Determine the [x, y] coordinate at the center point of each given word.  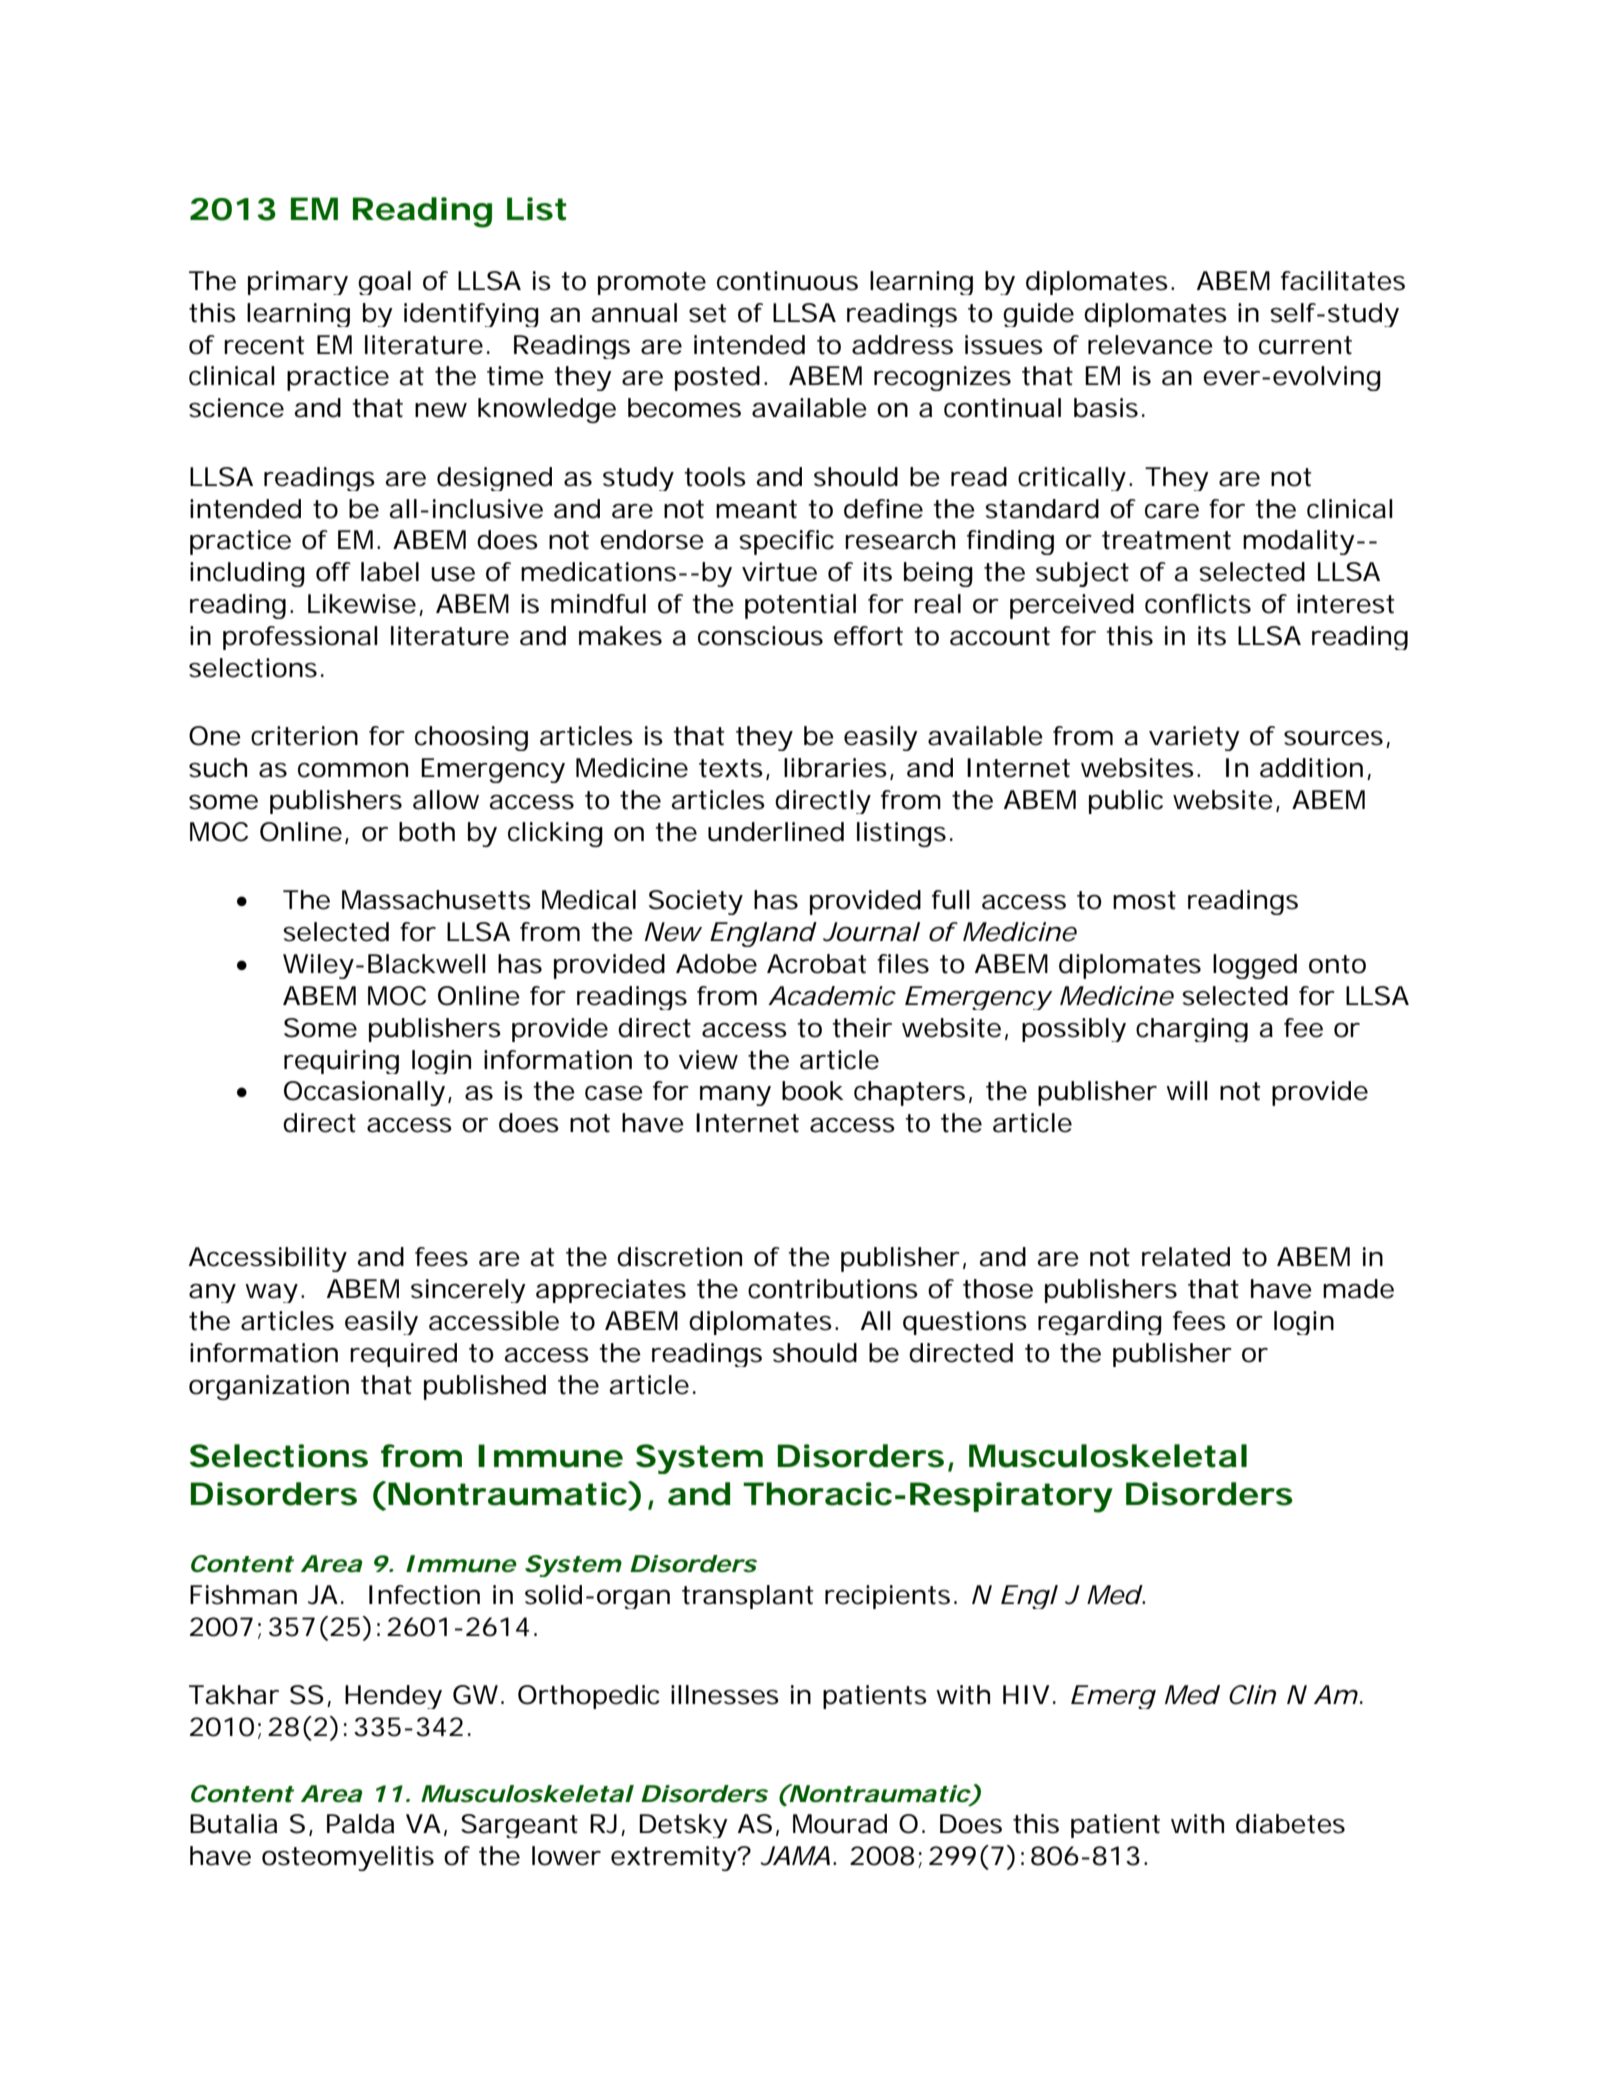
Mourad [840, 1824]
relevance [1150, 345]
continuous [787, 281]
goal [384, 283]
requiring [341, 1062]
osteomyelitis [348, 1858]
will [1187, 1090]
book [813, 1091]
